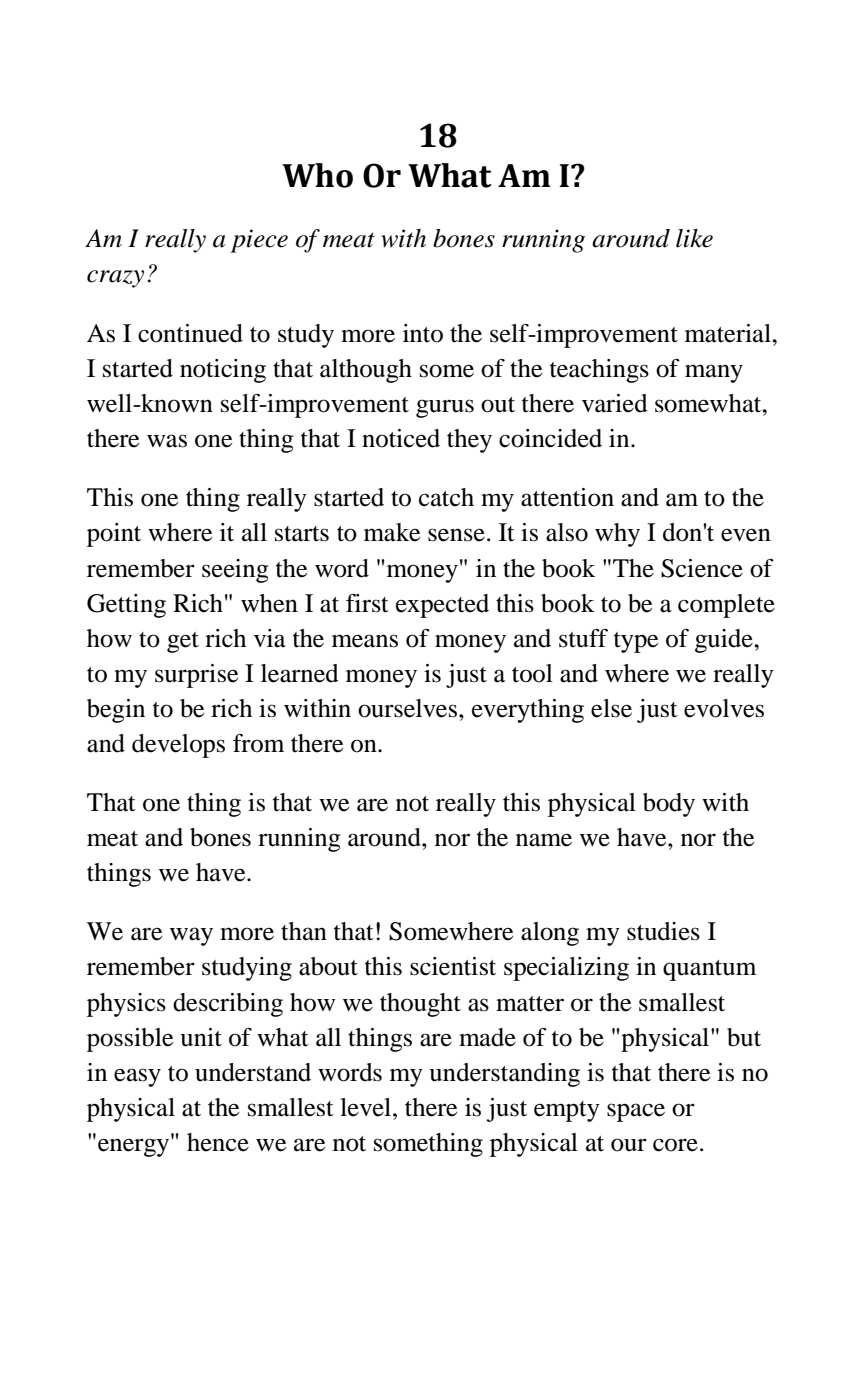 The width and height of the page is (868, 1389). What do you see at coordinates (178, 746) in the page?
I see `develops` at bounding box center [178, 746].
